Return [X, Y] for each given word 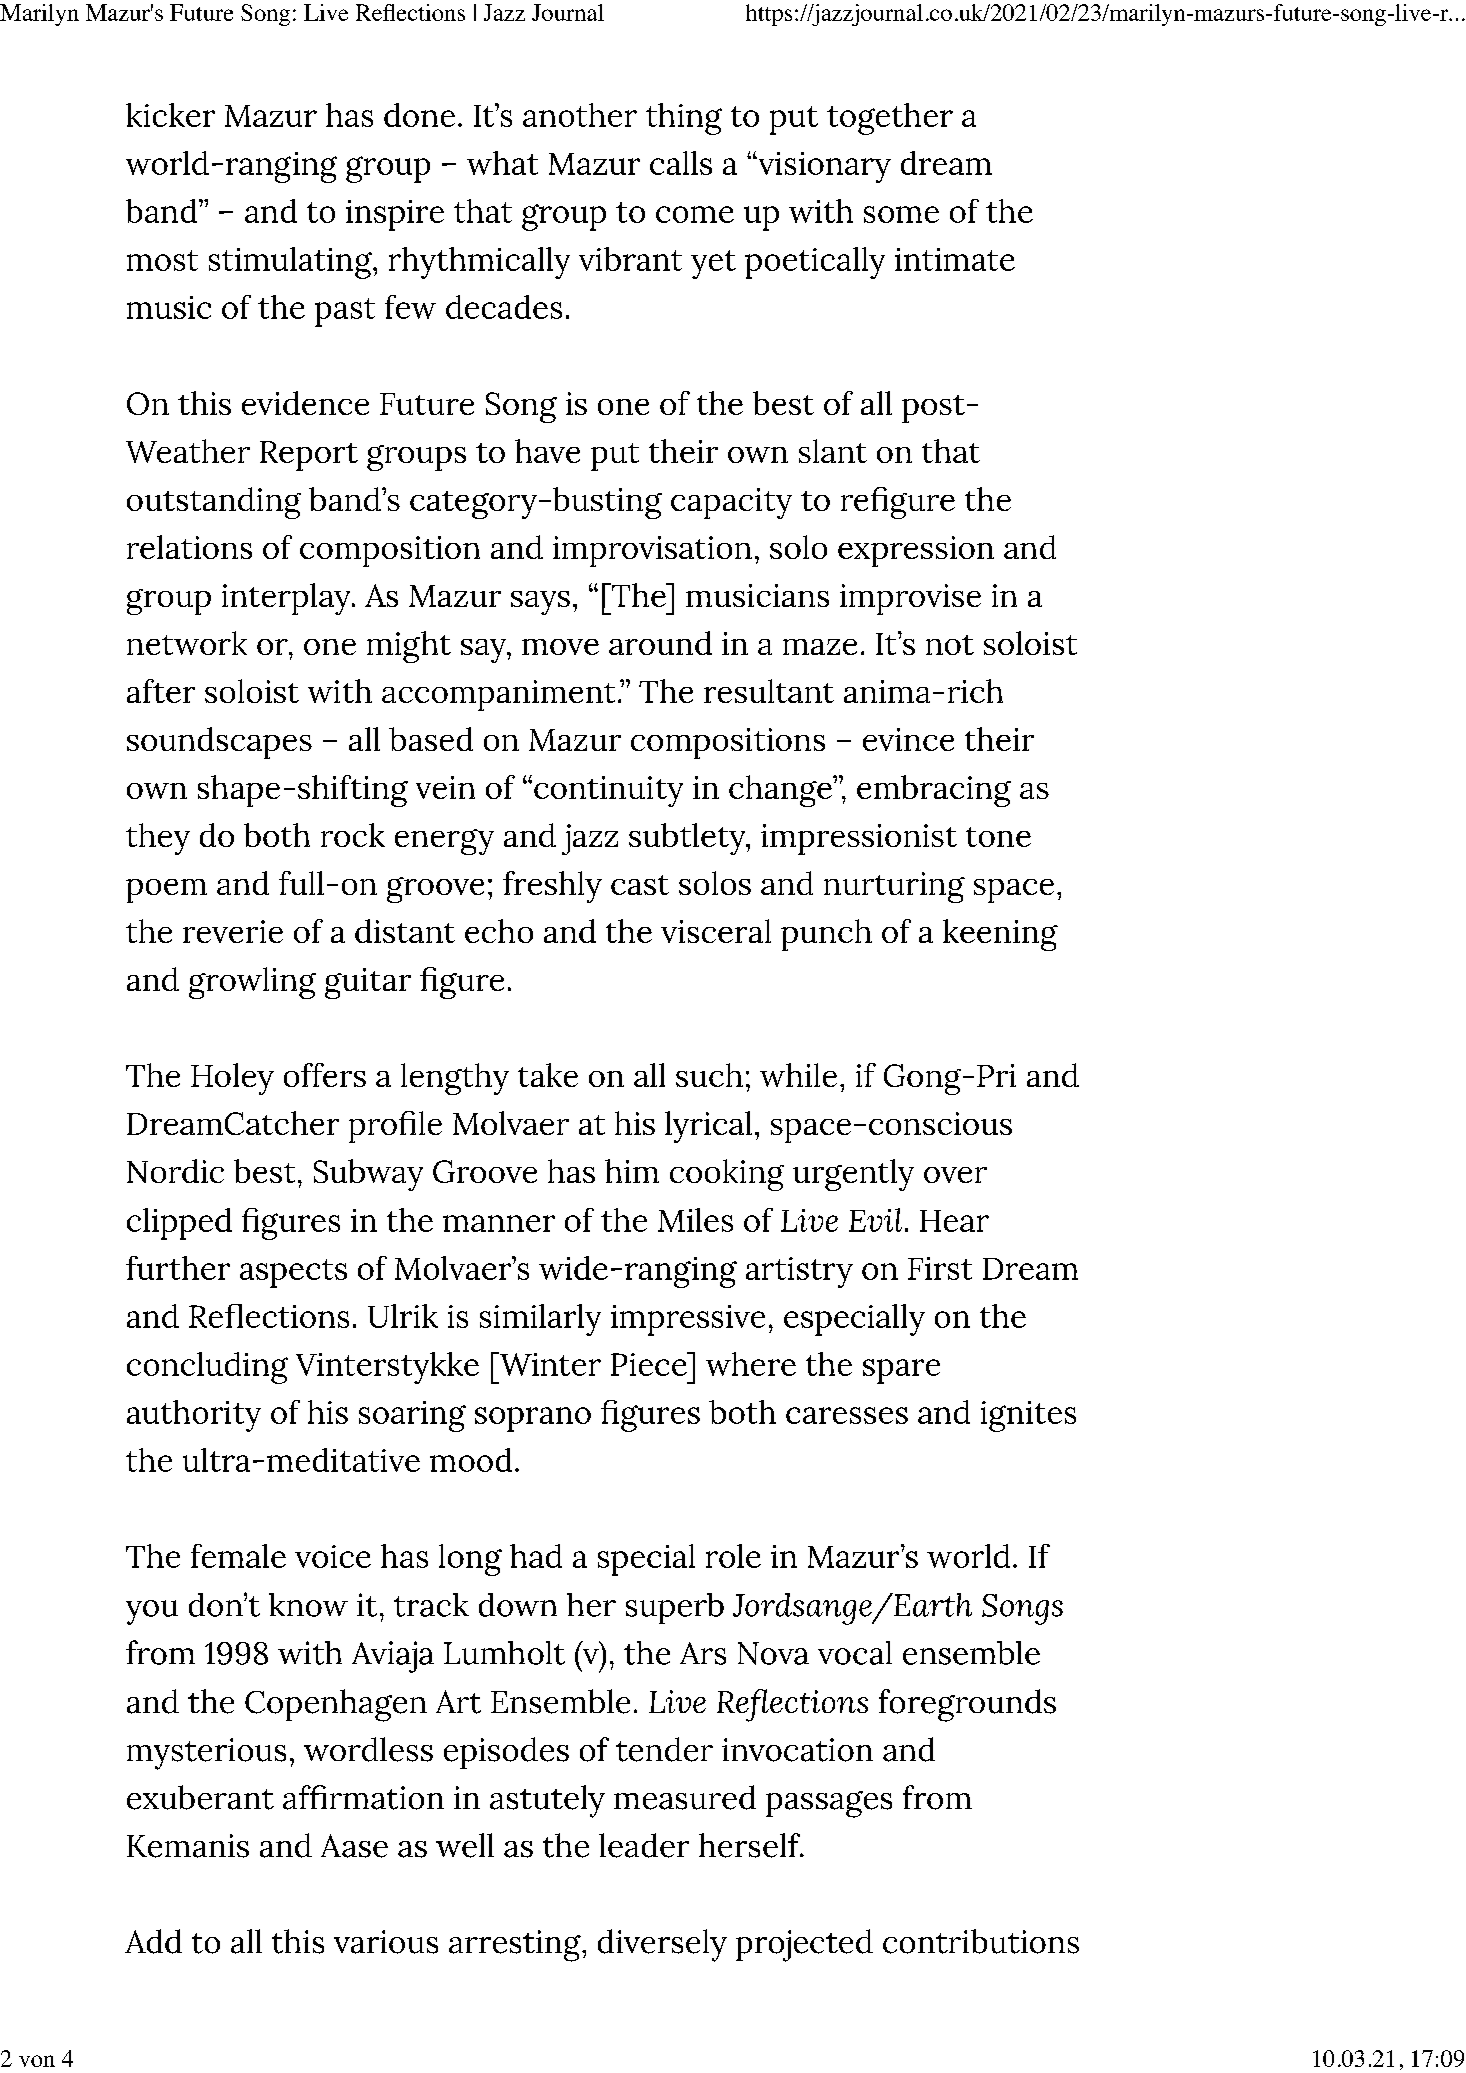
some [901, 214]
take [548, 1075]
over [955, 1175]
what [502, 163]
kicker [170, 115]
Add [153, 1941]
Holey [232, 1079]
